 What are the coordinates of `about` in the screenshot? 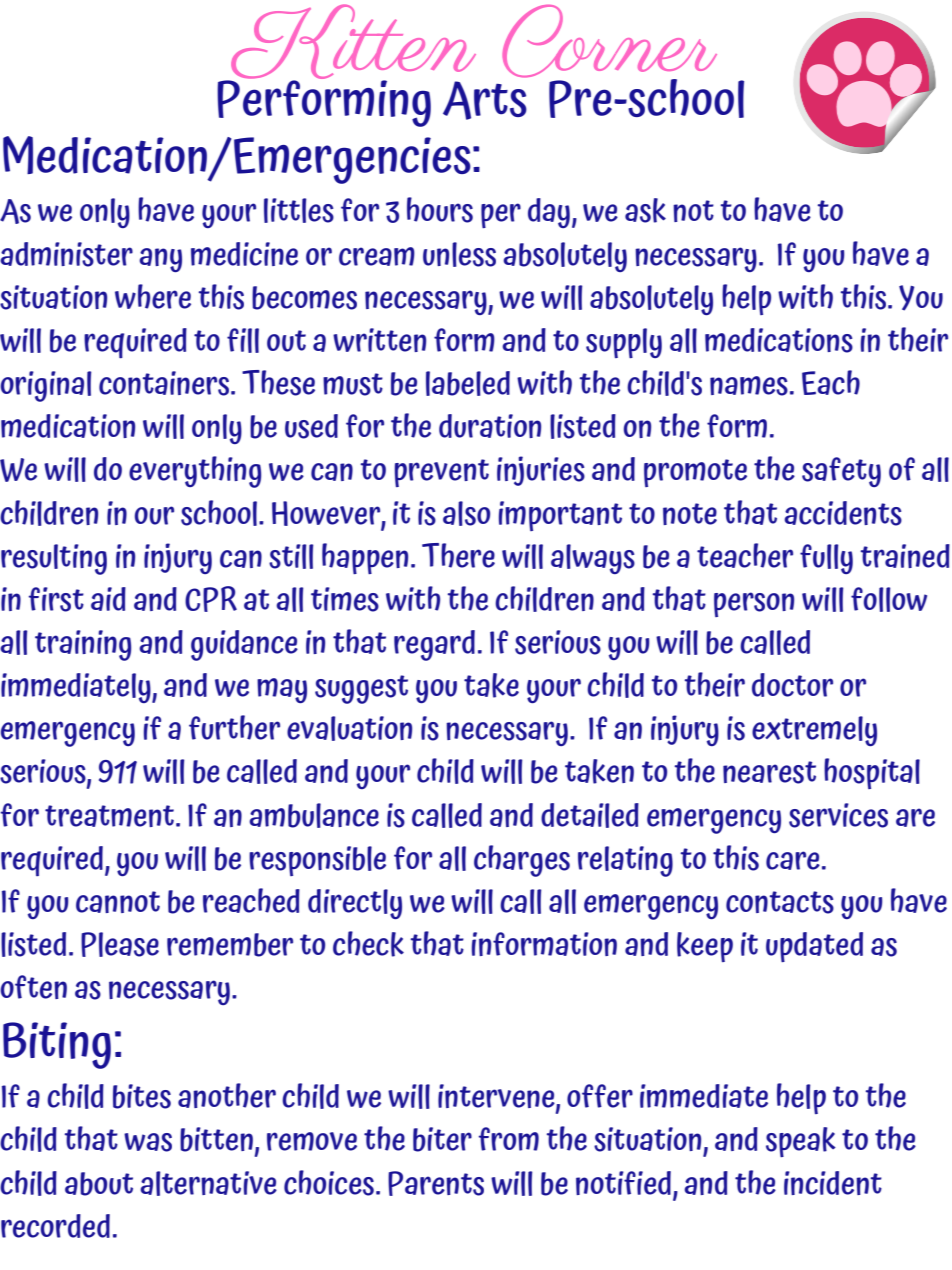 It's located at (99, 1184).
